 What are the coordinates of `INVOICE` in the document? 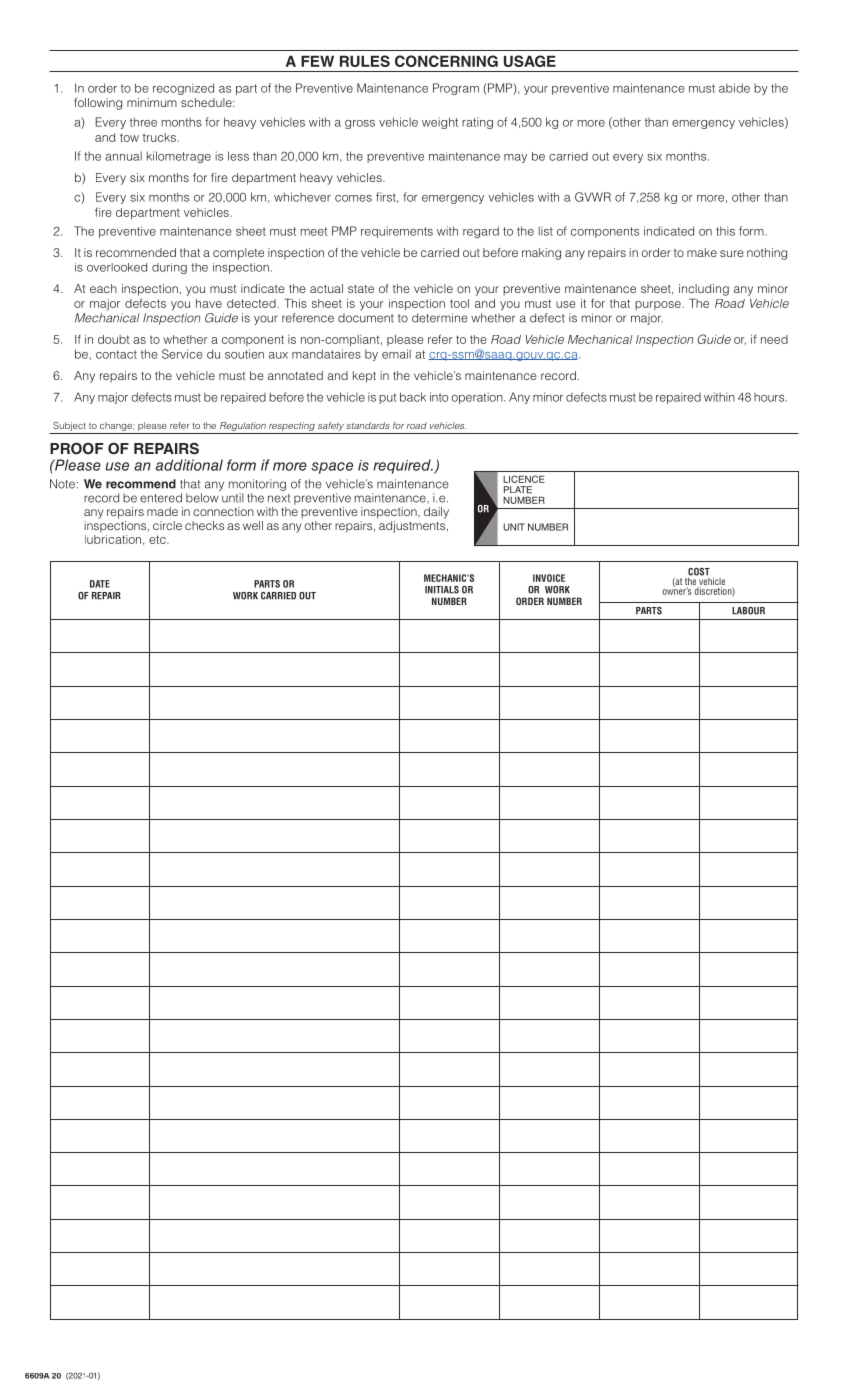 It's located at (549, 578).
